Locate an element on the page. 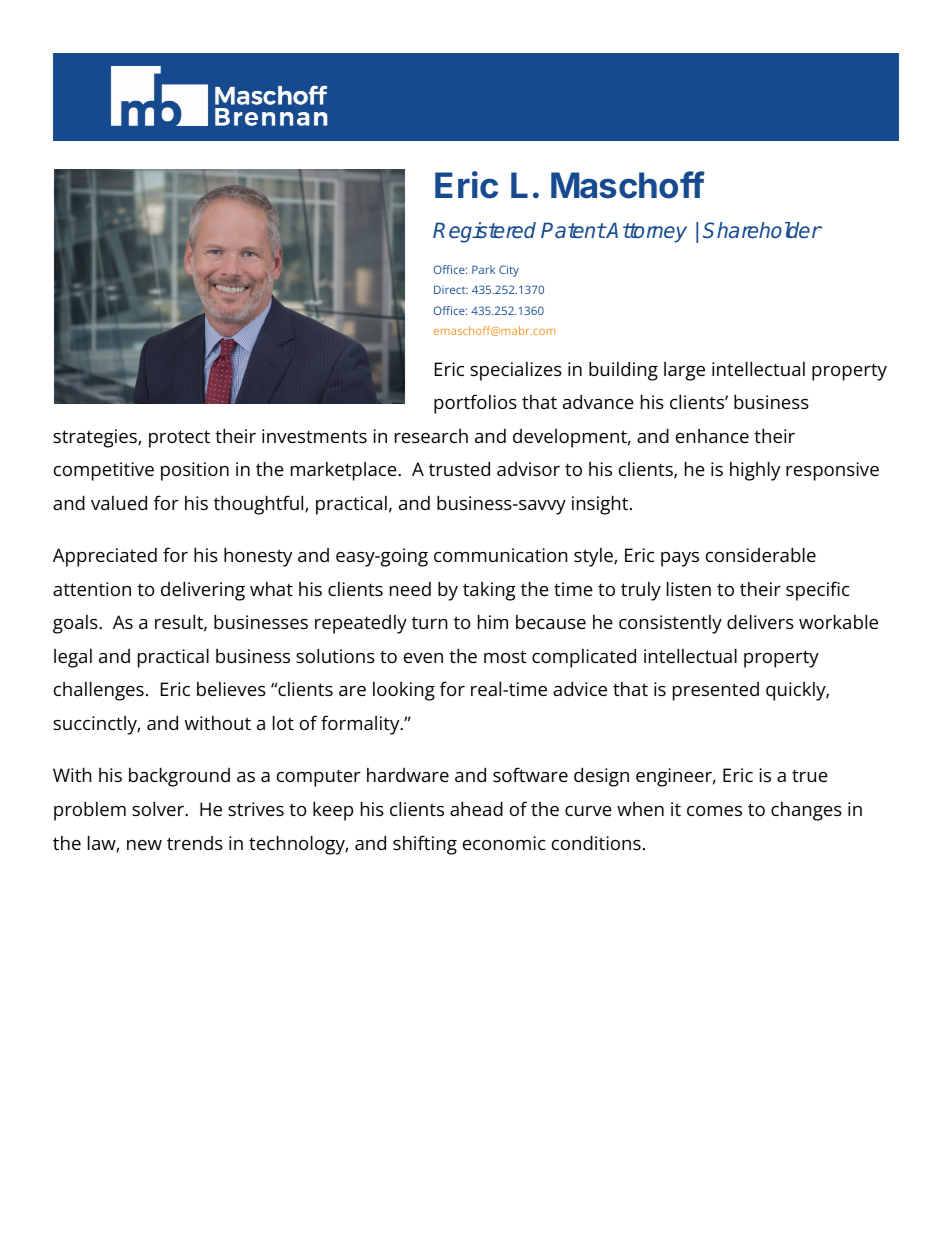 The height and width of the document is (1233, 952). ahead is located at coordinates (476, 808).
